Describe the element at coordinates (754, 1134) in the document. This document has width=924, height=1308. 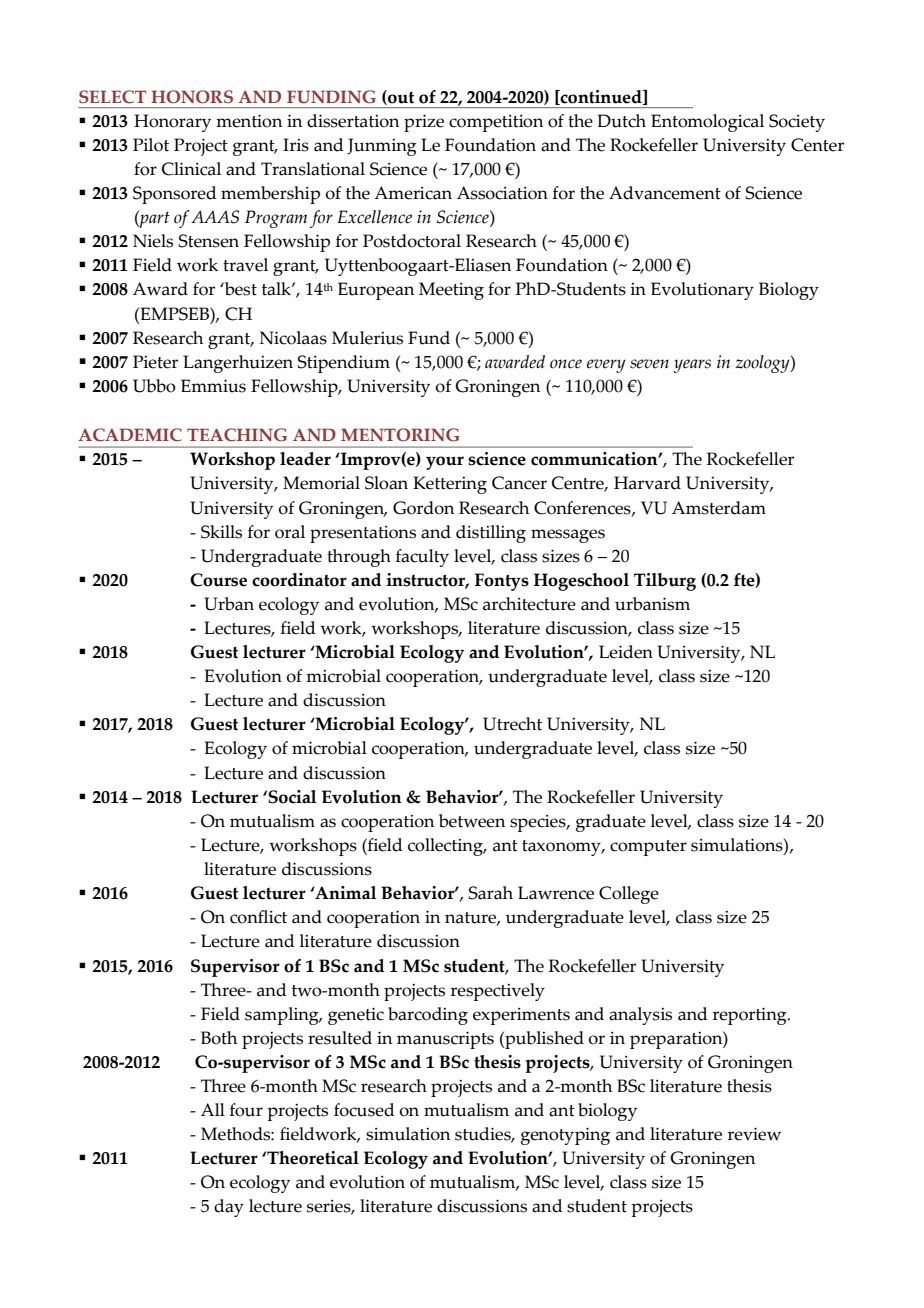
I see `review` at that location.
